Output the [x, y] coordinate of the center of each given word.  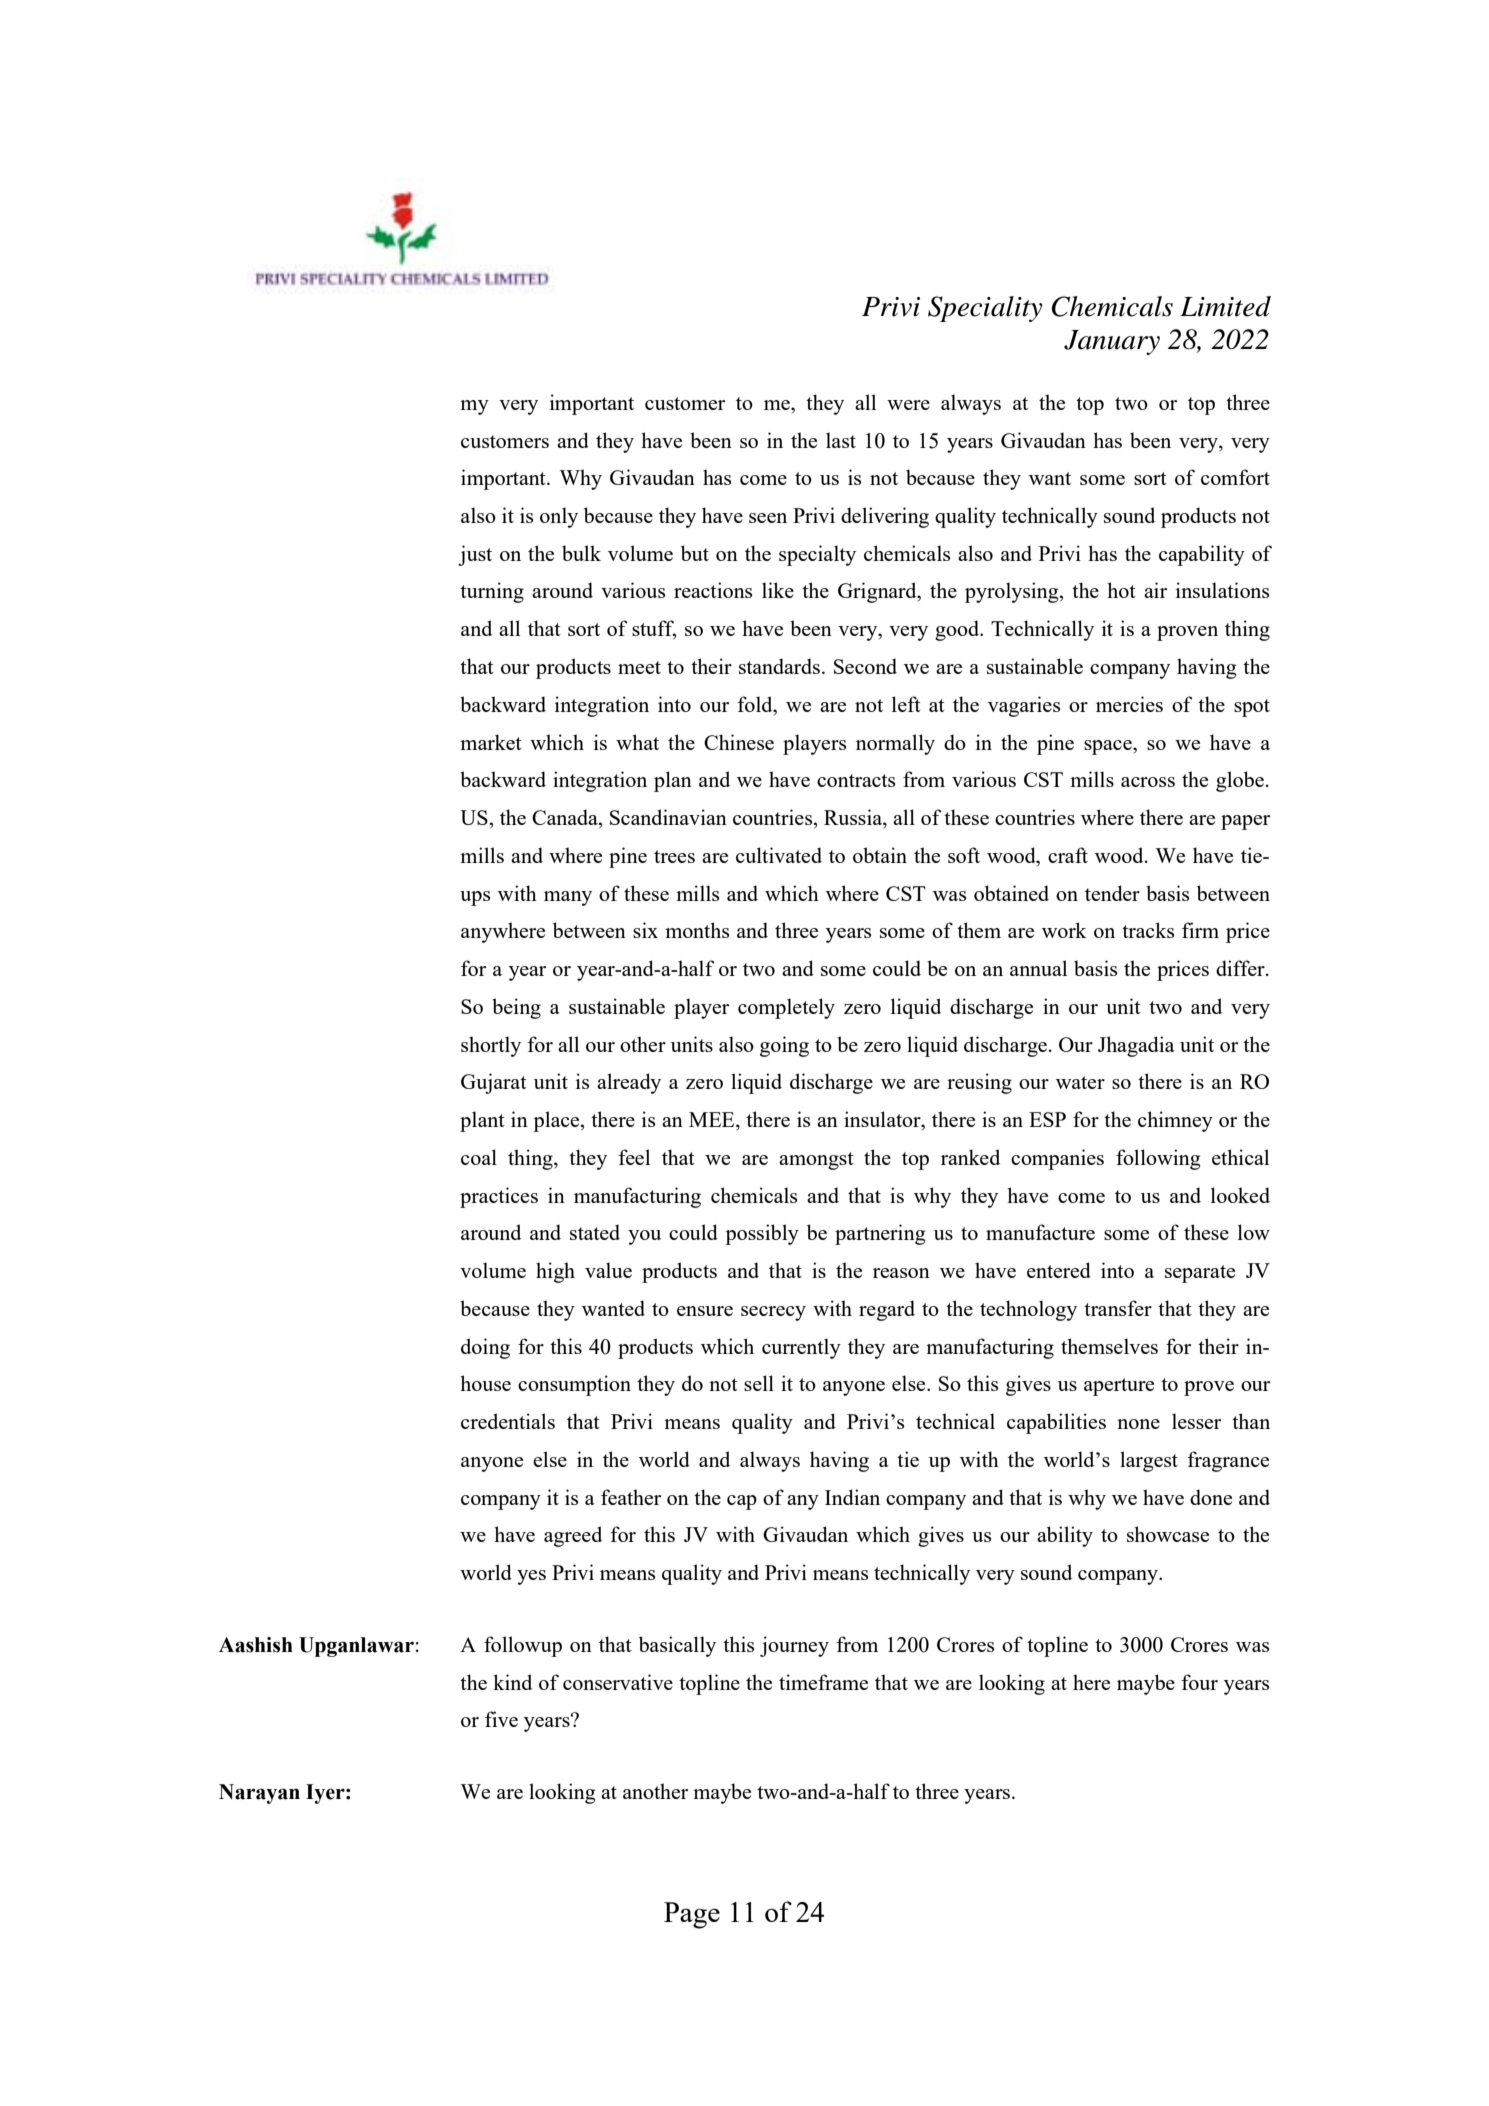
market [491, 742]
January [1112, 342]
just [475, 555]
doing [485, 1348]
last [841, 440]
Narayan [259, 1794]
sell [759, 1383]
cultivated [779, 855]
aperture [1119, 1387]
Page [692, 1915]
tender [1112, 893]
